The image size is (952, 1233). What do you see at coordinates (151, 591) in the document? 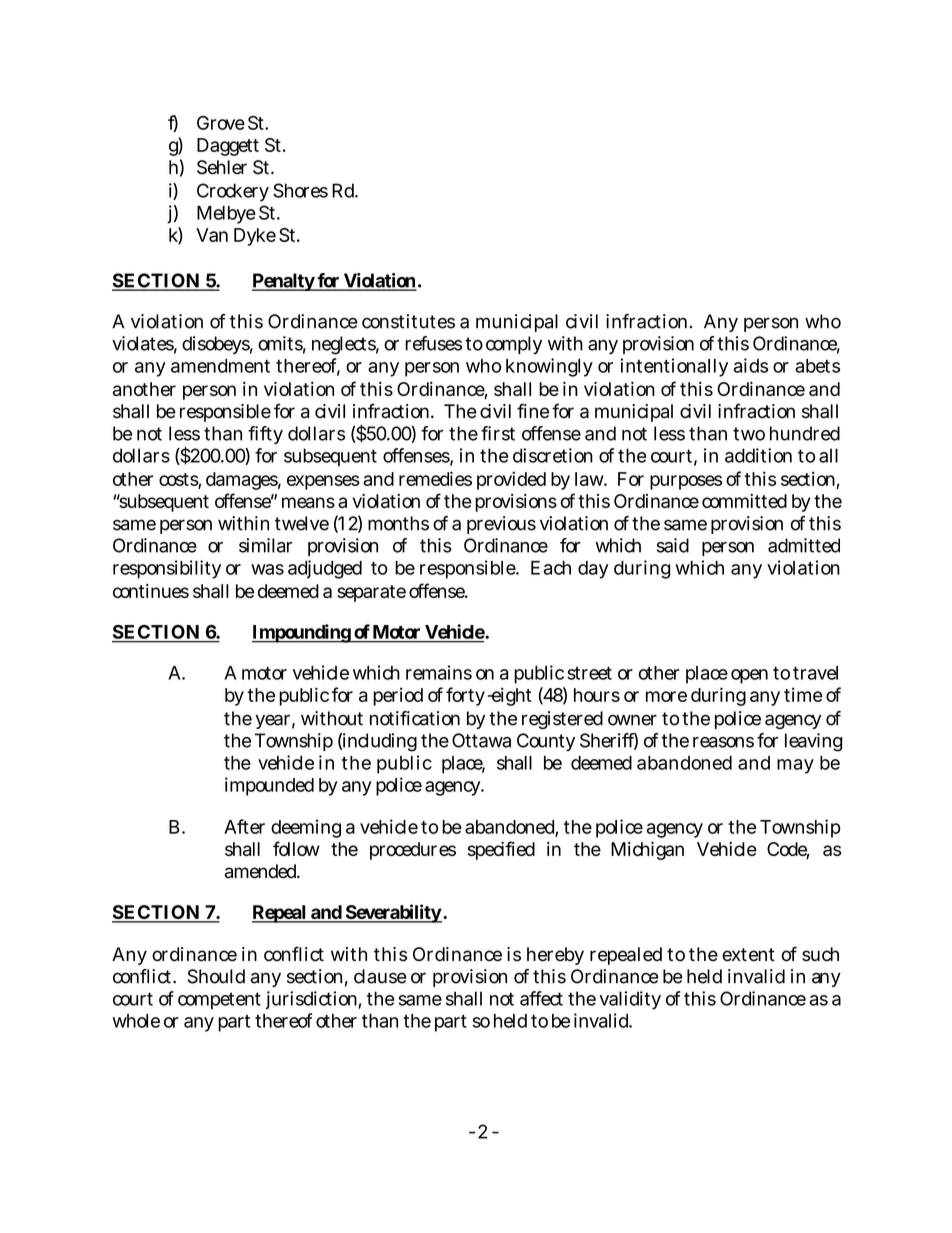
I see `continues` at bounding box center [151, 591].
